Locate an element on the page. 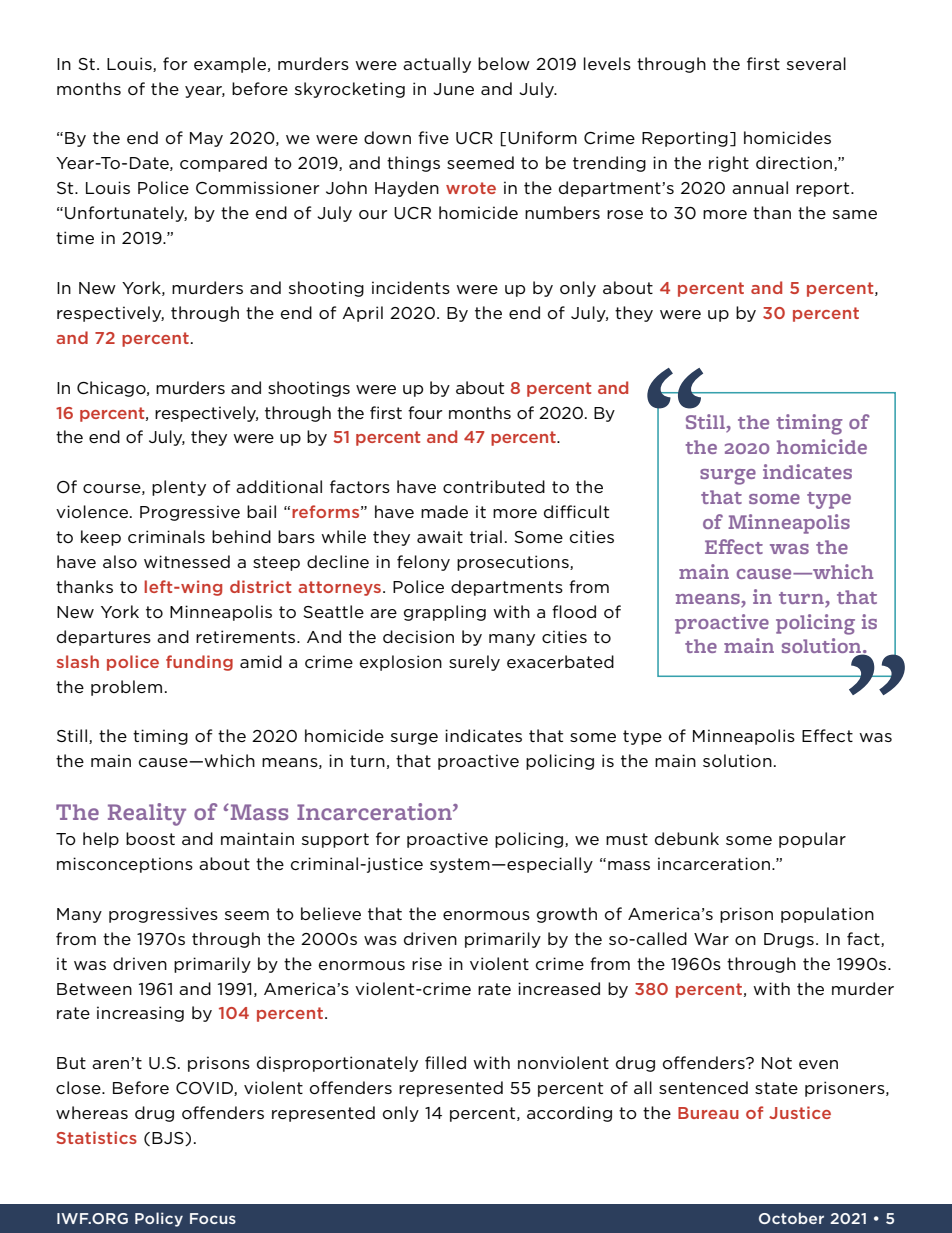  incidents is located at coordinates (411, 287).
